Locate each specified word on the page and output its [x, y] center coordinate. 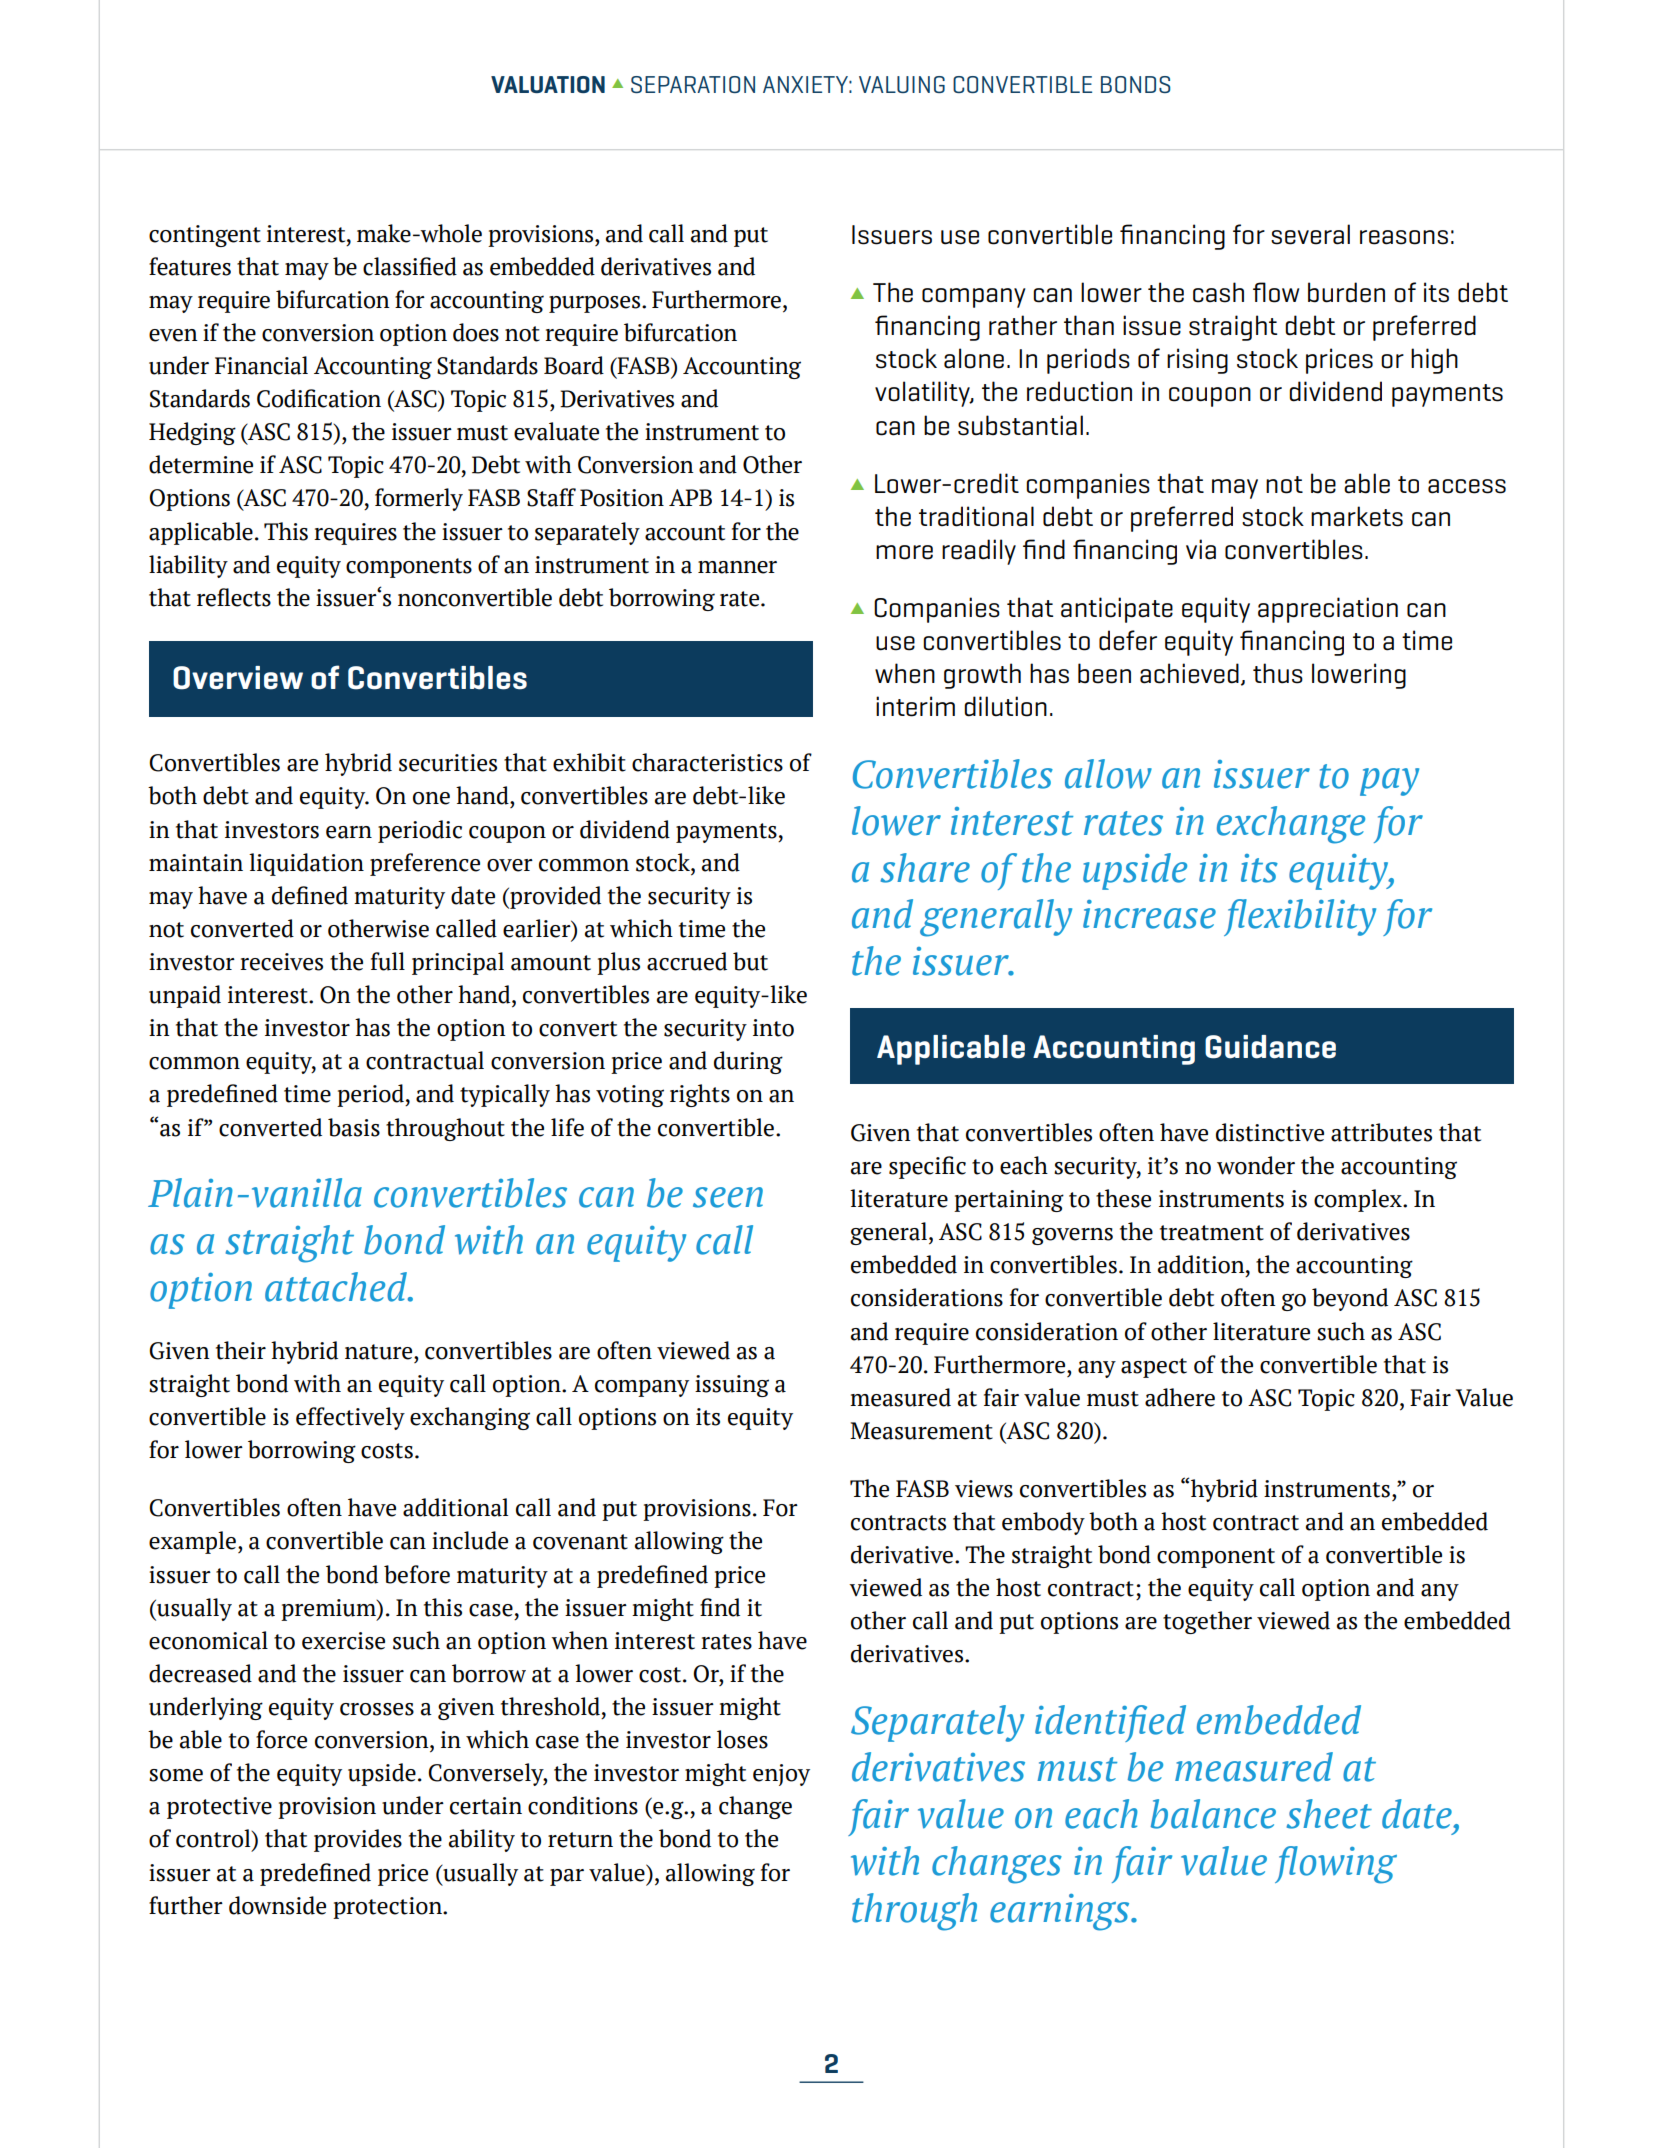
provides [358, 1840]
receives [281, 962]
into [773, 1028]
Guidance [1270, 1047]
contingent [205, 236]
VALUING [902, 84]
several [1310, 234]
